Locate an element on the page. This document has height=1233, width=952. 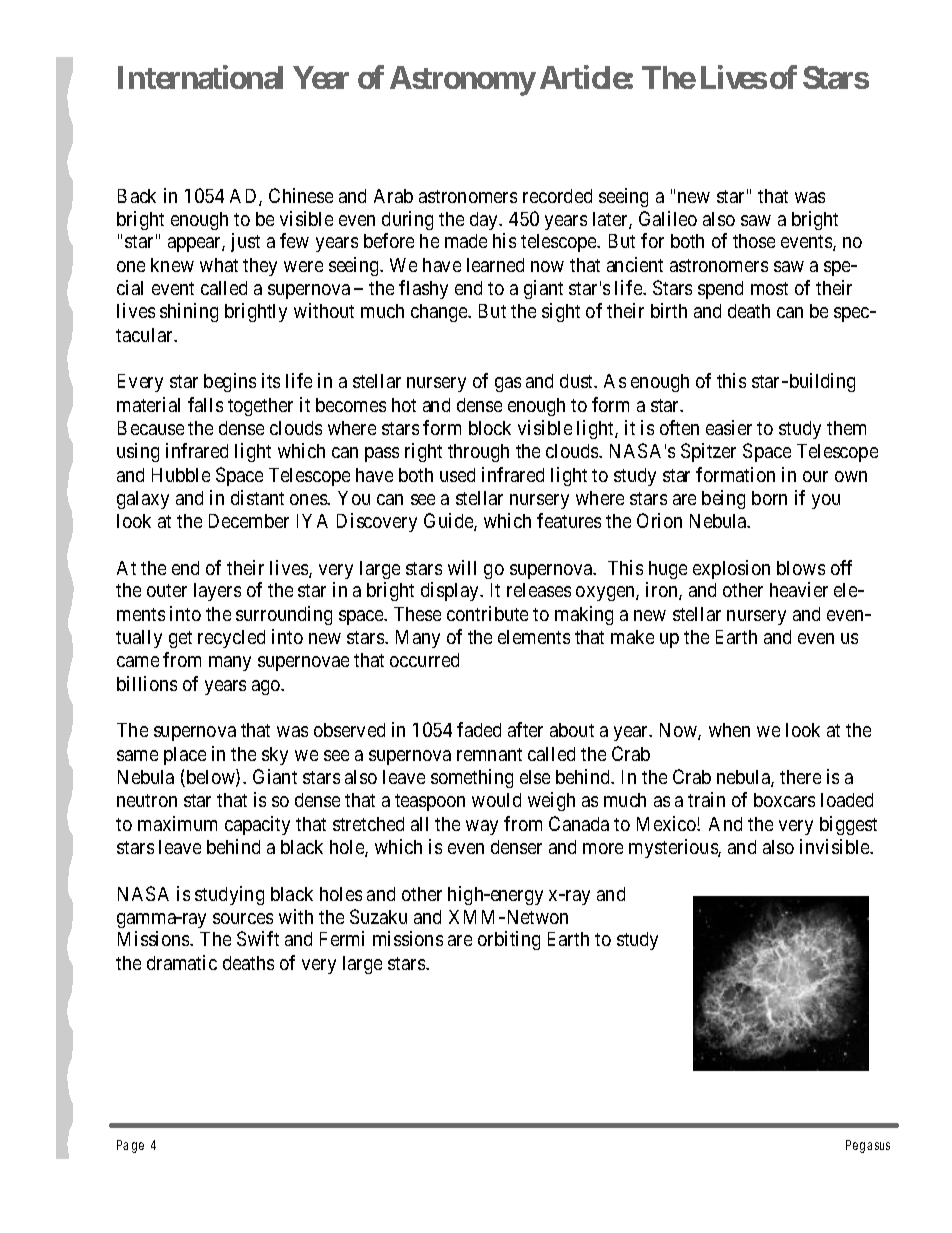
through is located at coordinates (478, 453).
